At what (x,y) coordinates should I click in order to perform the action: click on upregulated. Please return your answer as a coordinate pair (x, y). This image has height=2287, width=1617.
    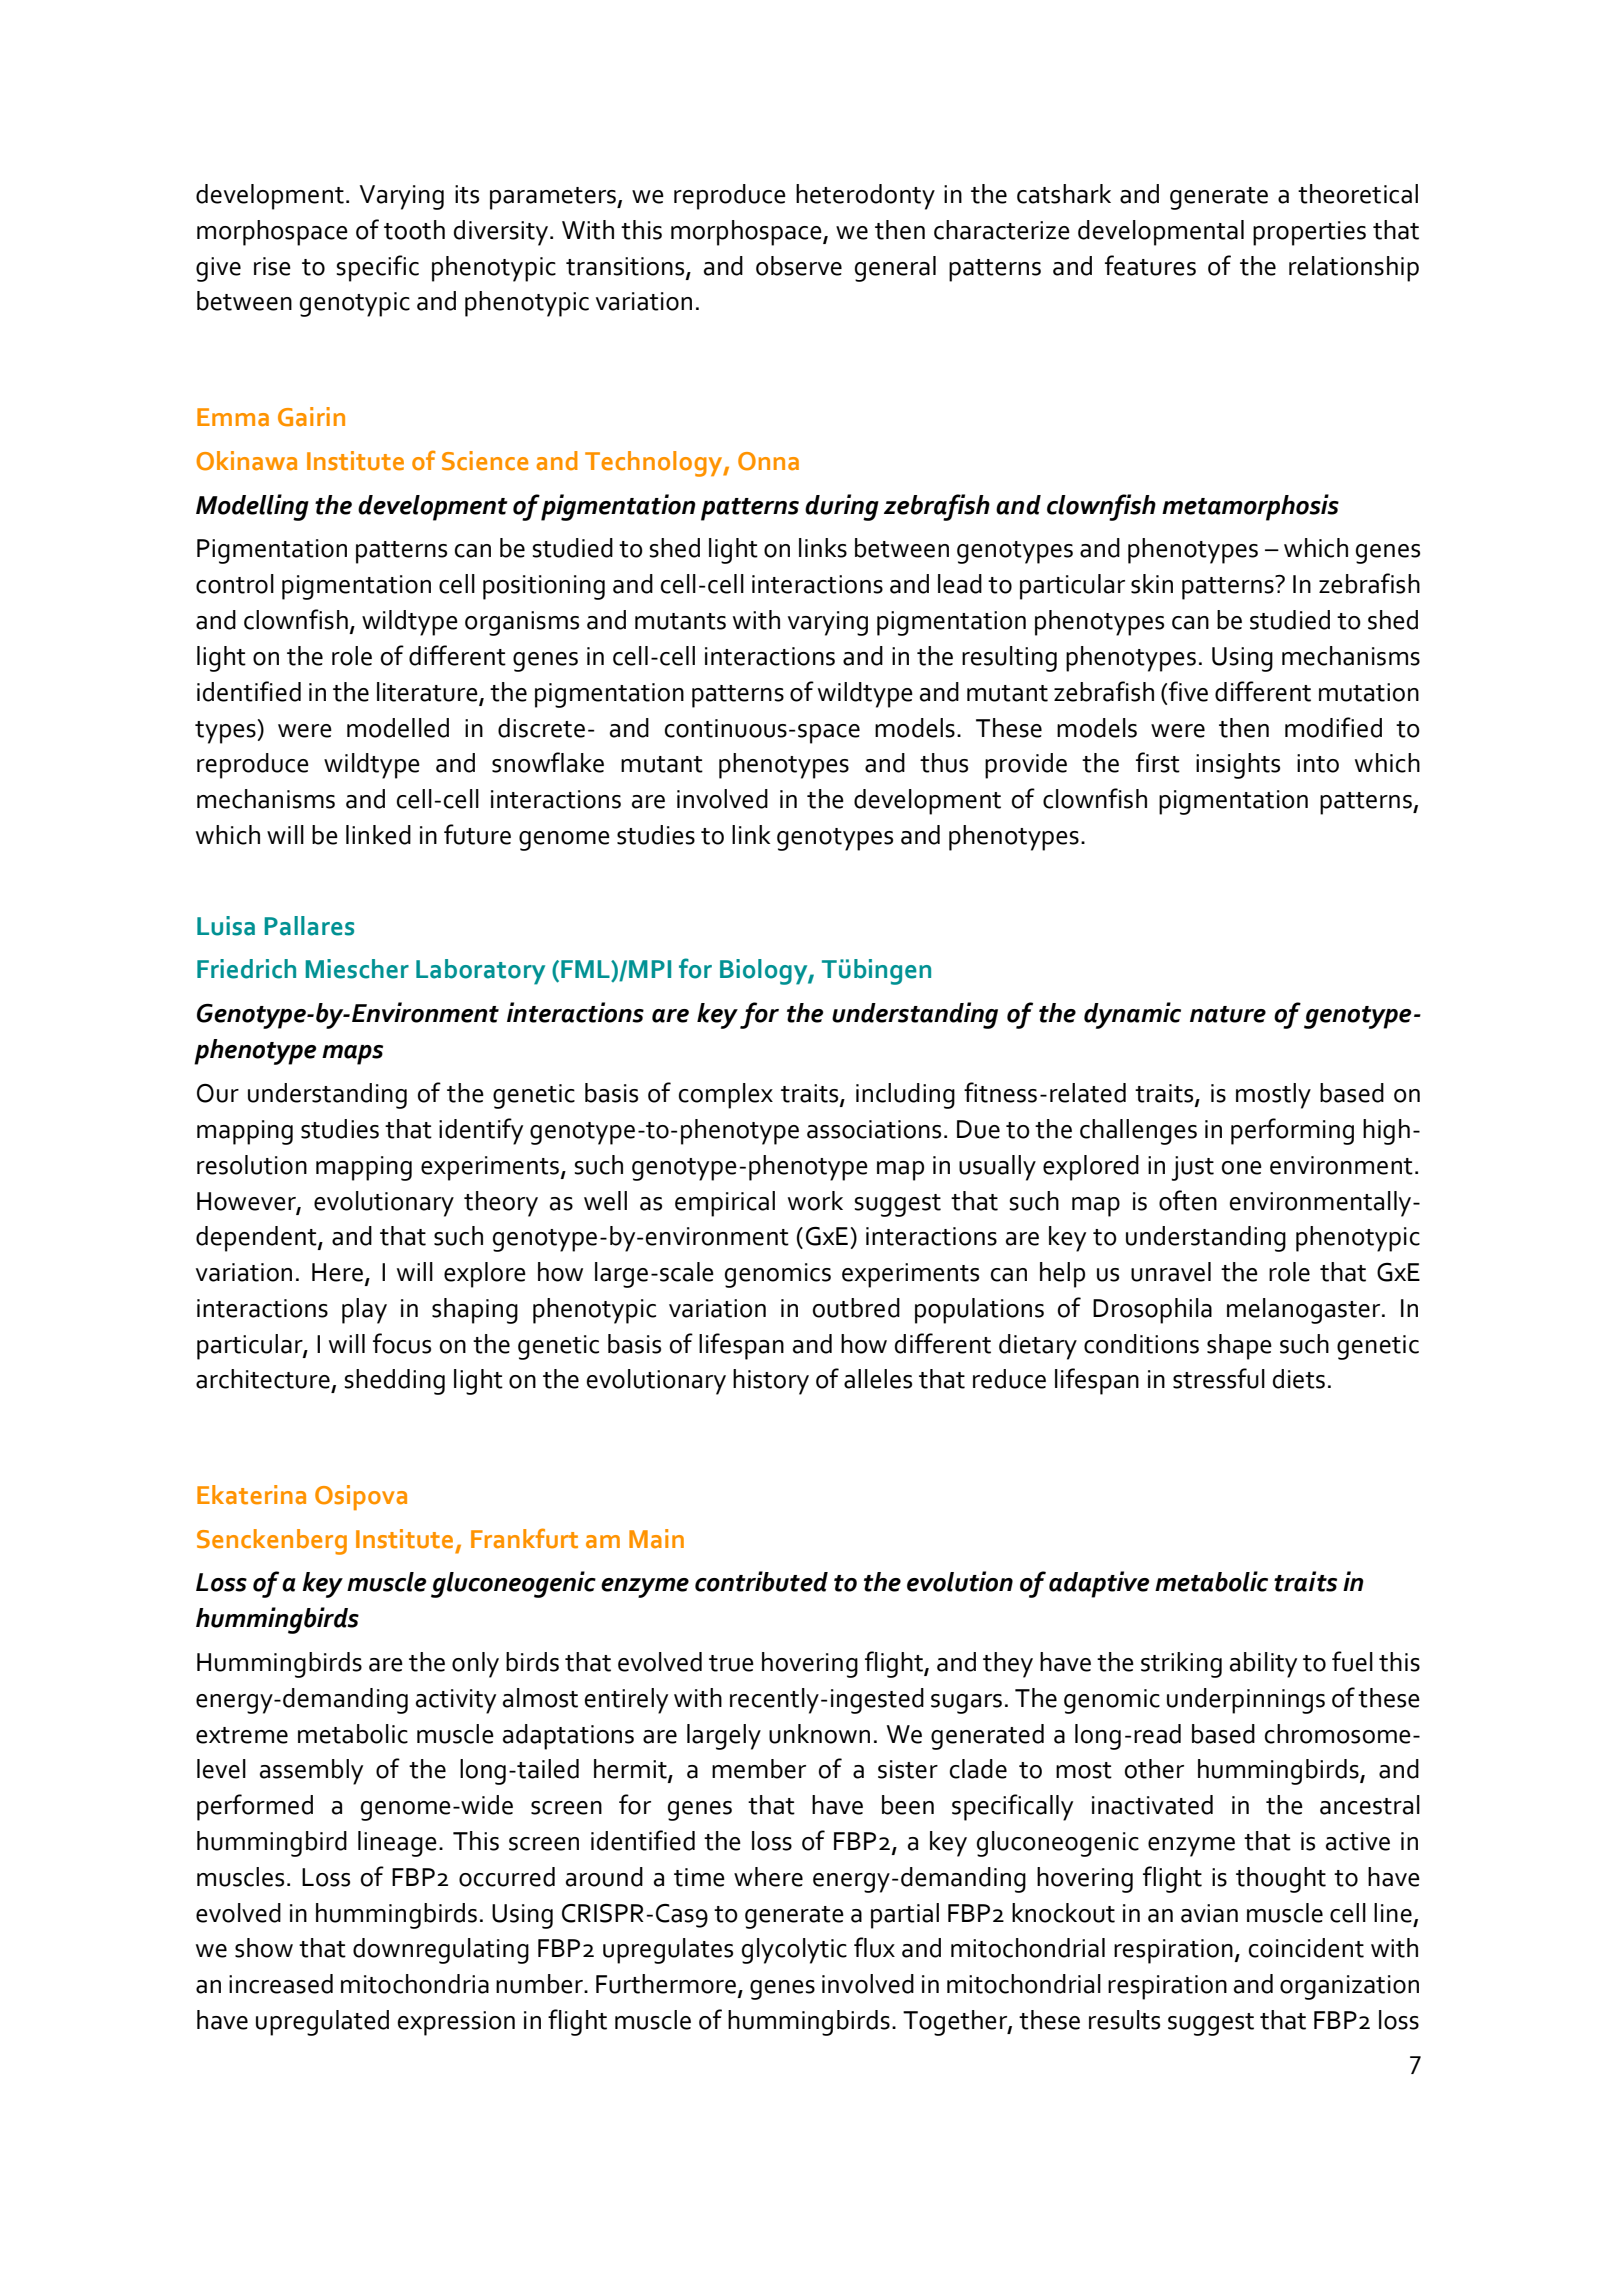
    Looking at the image, I should click on (322, 2023).
